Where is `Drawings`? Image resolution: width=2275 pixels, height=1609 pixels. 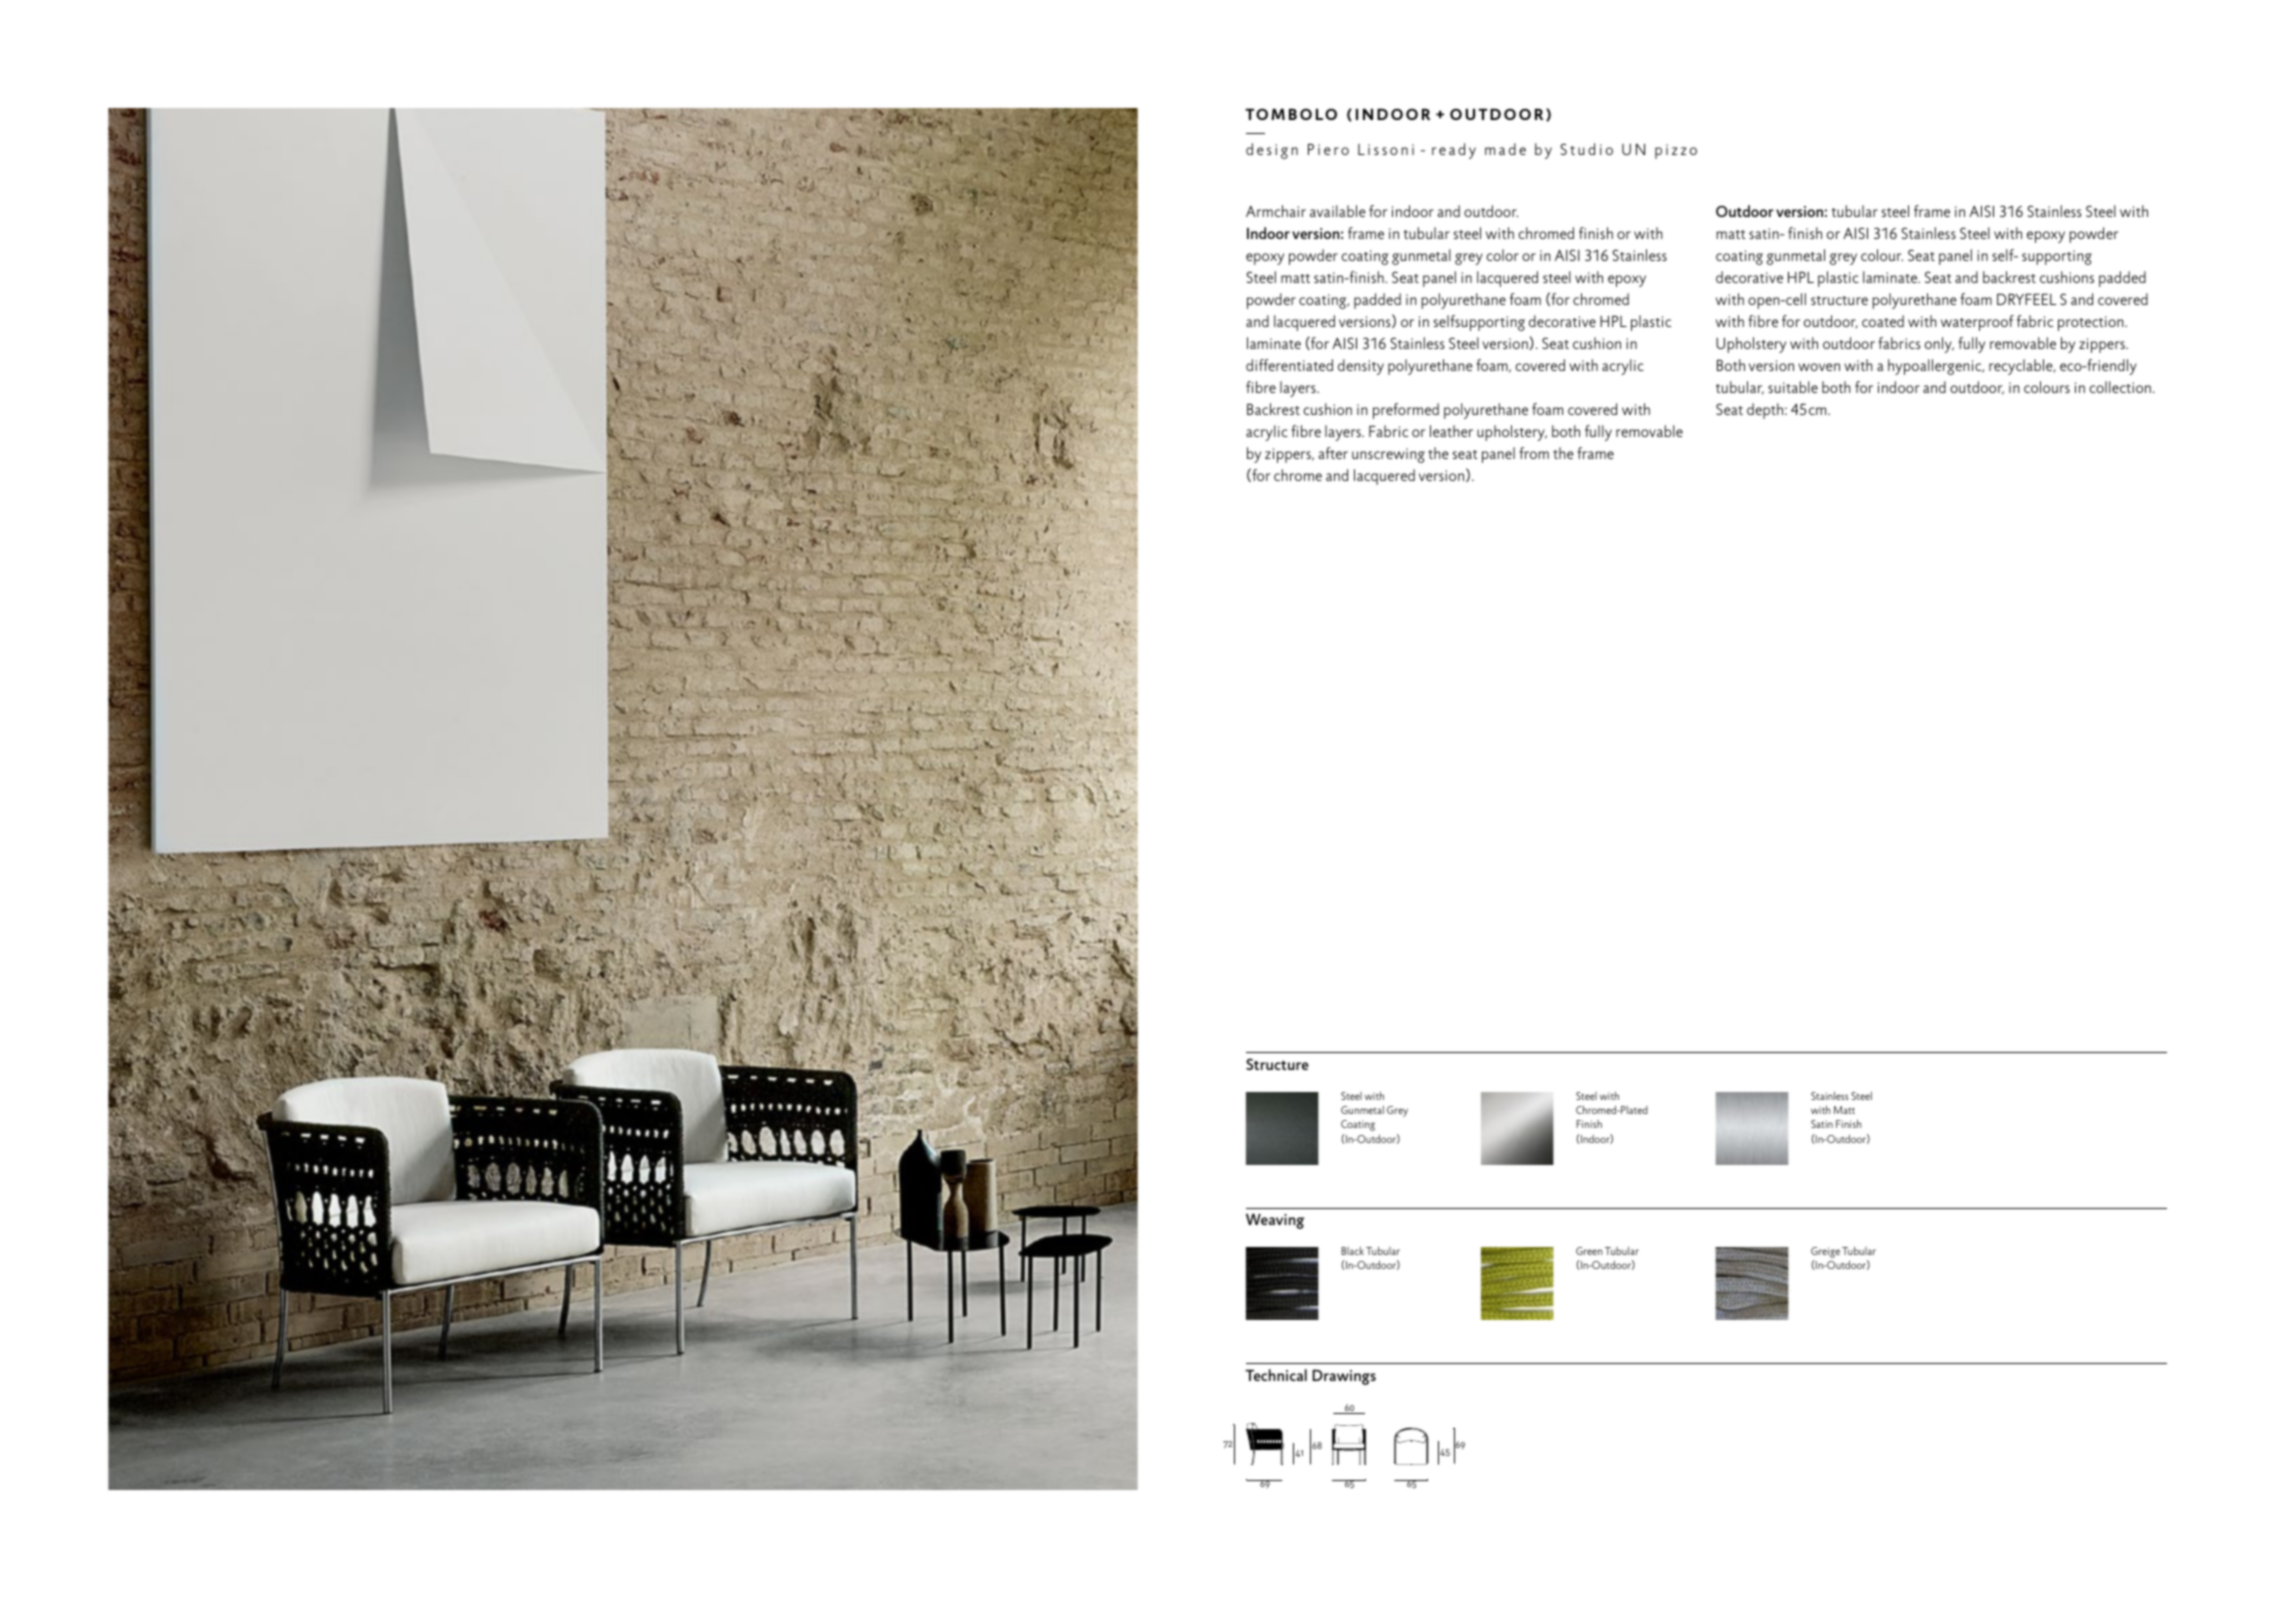
Drawings is located at coordinates (1344, 1377).
